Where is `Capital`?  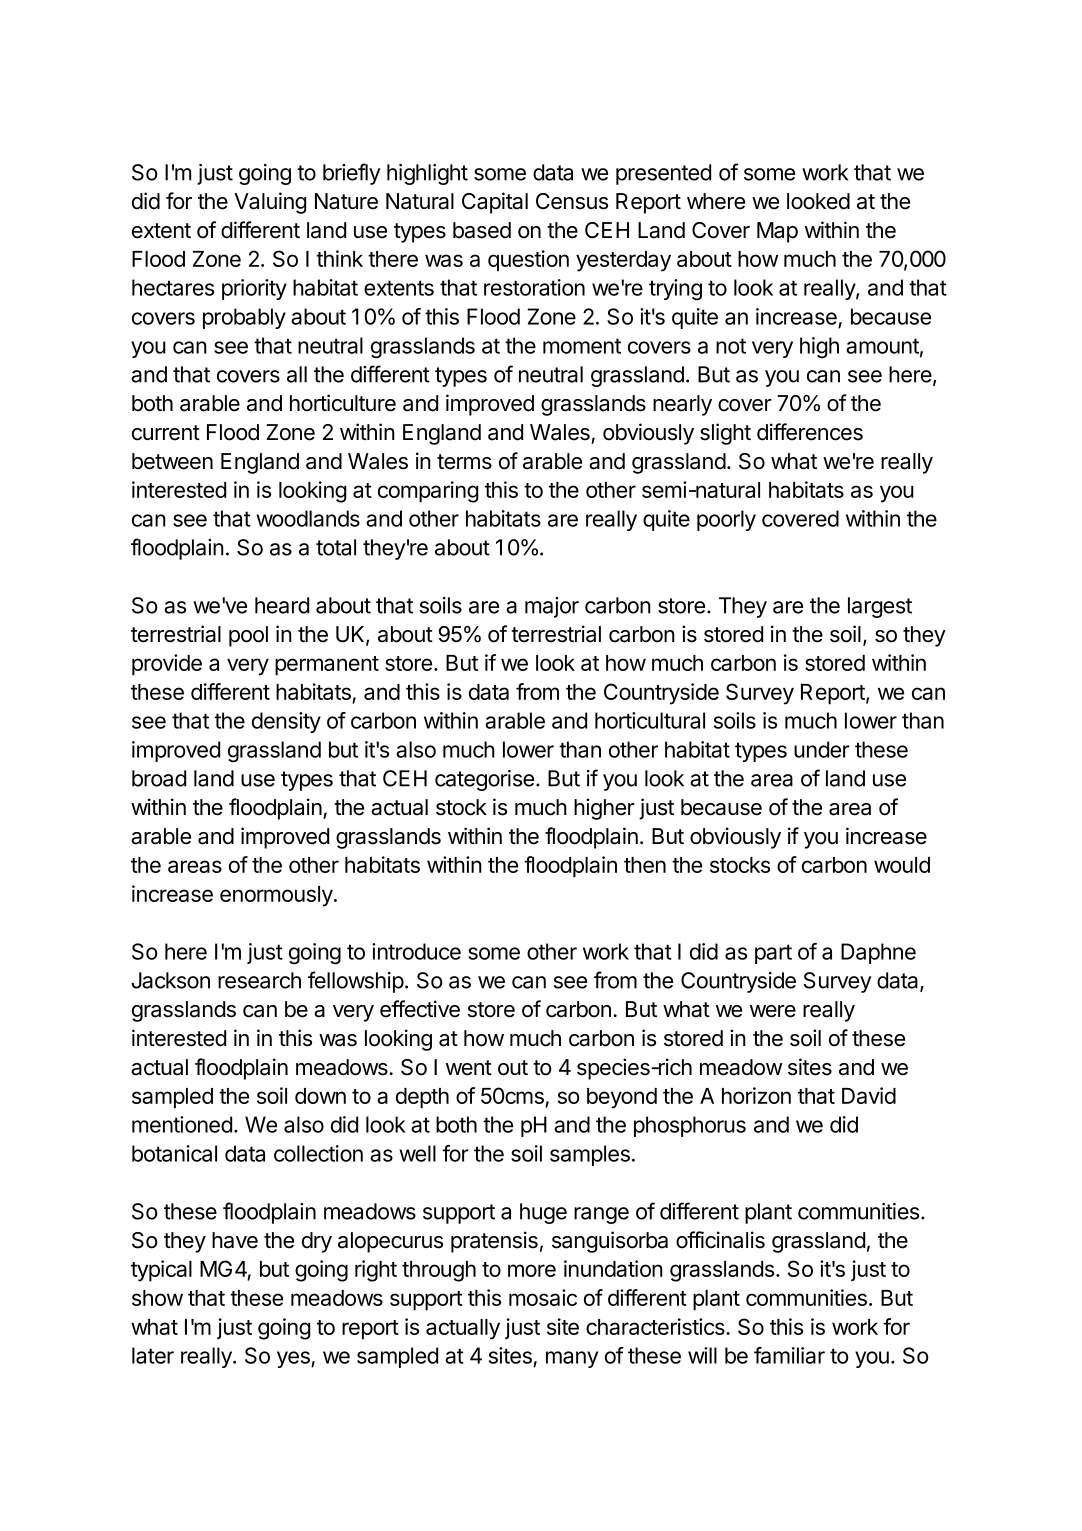 Capital is located at coordinates (495, 203).
